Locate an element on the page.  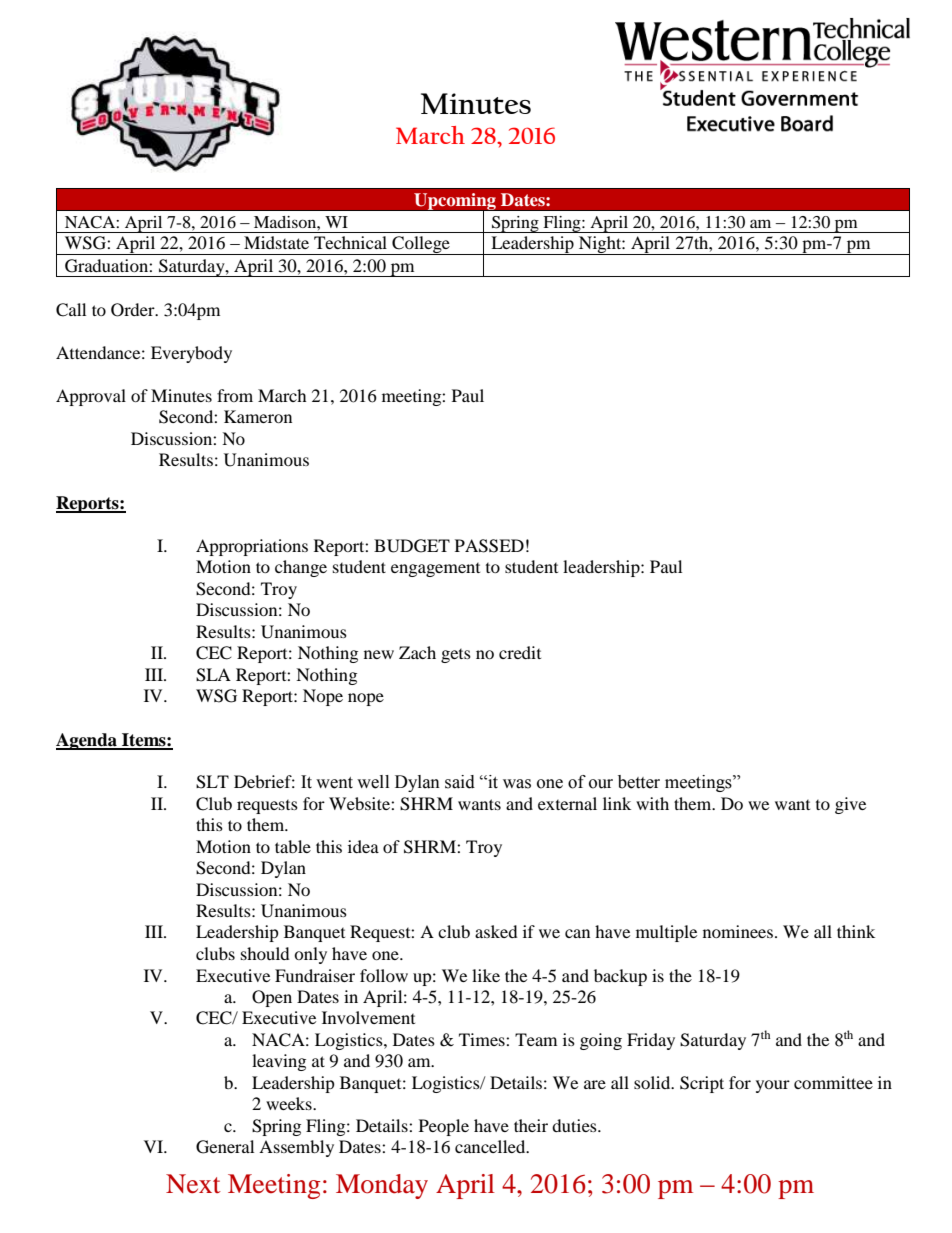
Appropriations is located at coordinates (252, 547).
